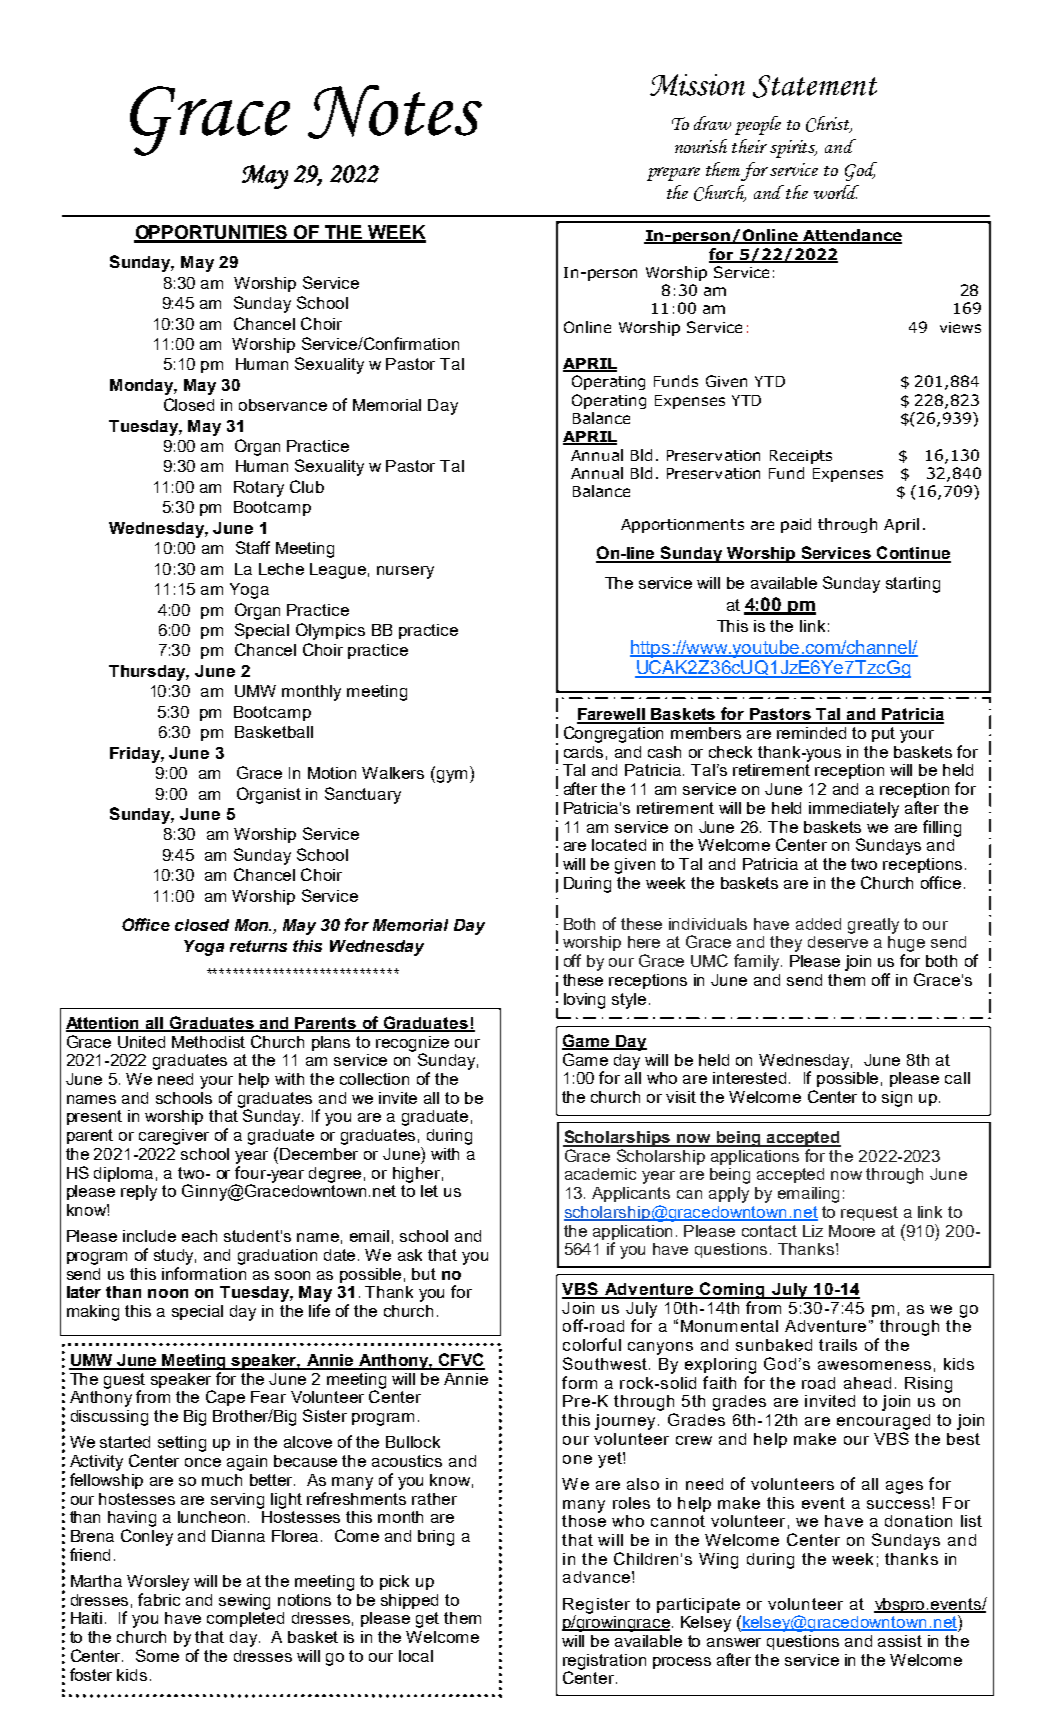  I want to click on returns, so click(258, 946).
